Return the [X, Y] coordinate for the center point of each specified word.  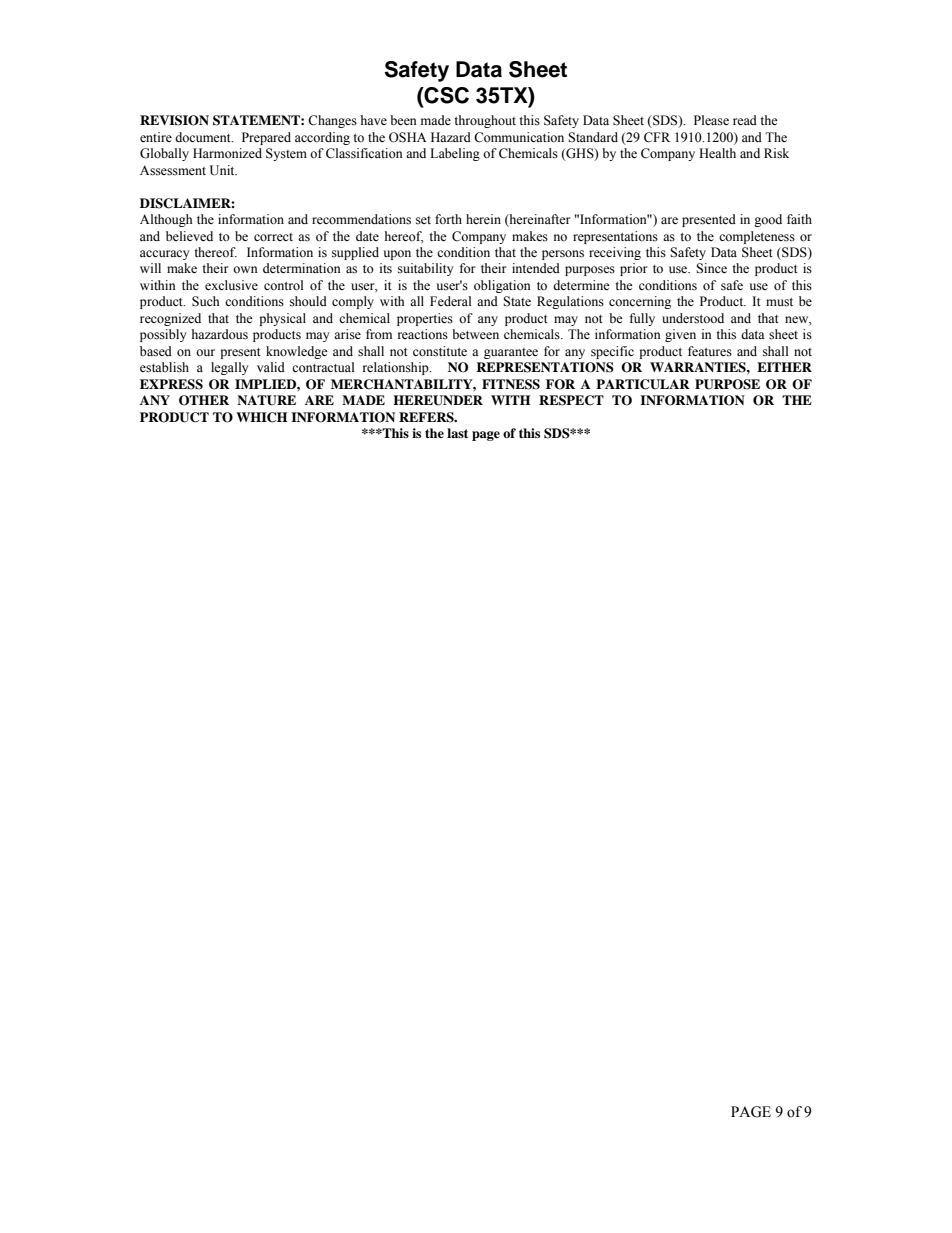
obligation [502, 286]
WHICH [262, 417]
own [245, 269]
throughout [485, 121]
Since [711, 268]
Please [711, 120]
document [204, 137]
